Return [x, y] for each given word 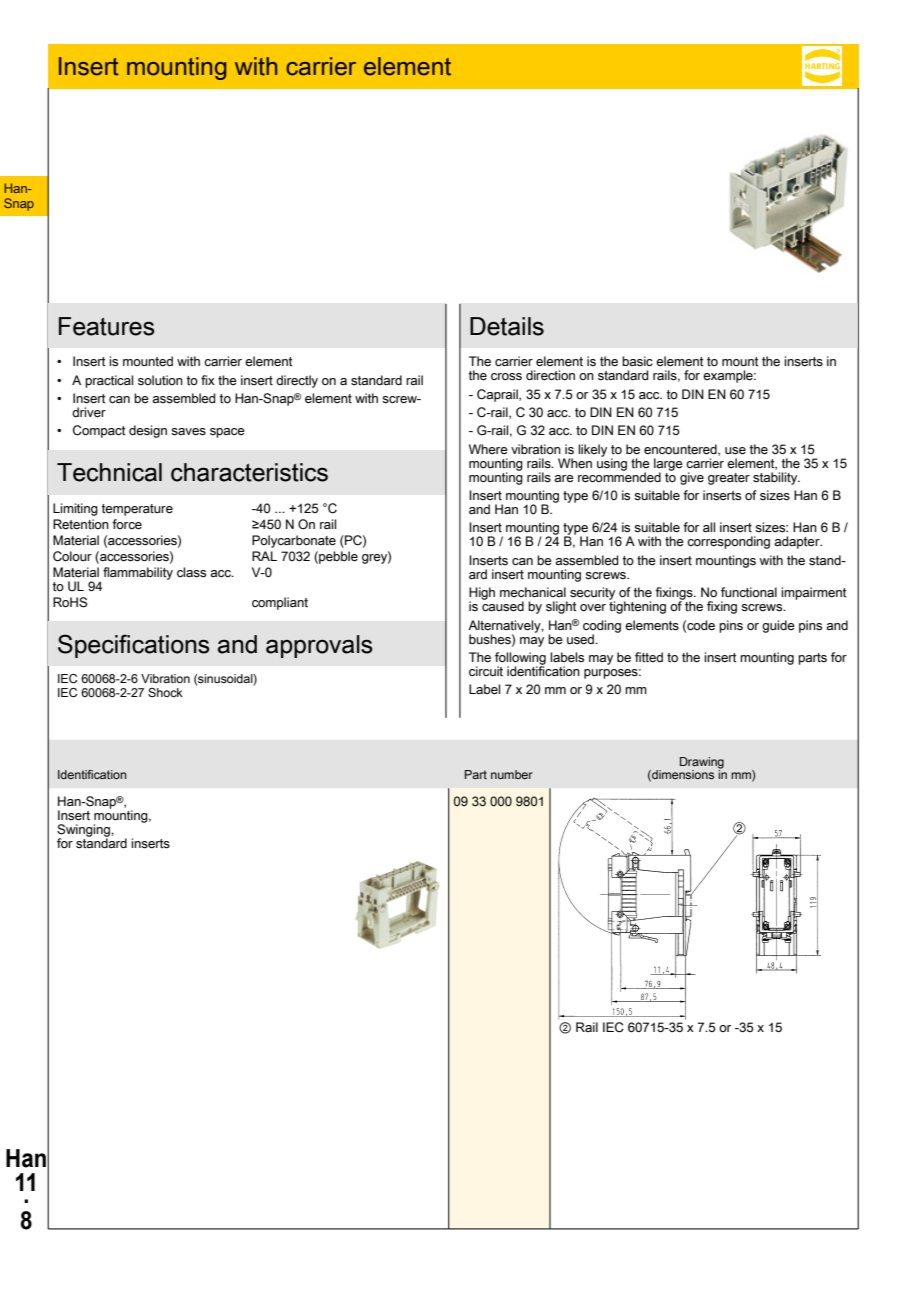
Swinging [84, 832]
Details [507, 326]
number [512, 774]
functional [749, 592]
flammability [138, 573]
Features [107, 326]
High [482, 594]
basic [637, 361]
